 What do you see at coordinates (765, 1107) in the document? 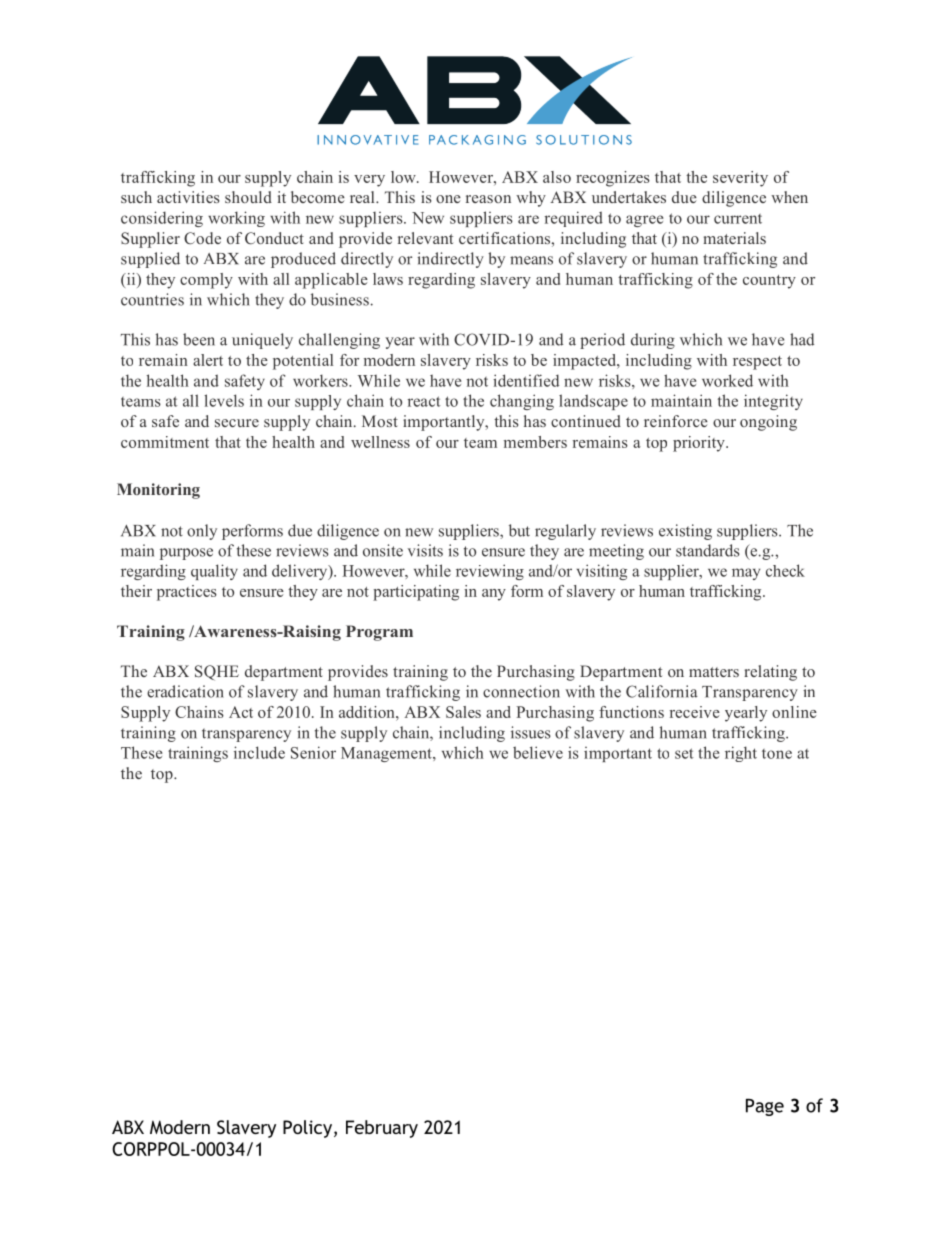
I see `Page` at bounding box center [765, 1107].
